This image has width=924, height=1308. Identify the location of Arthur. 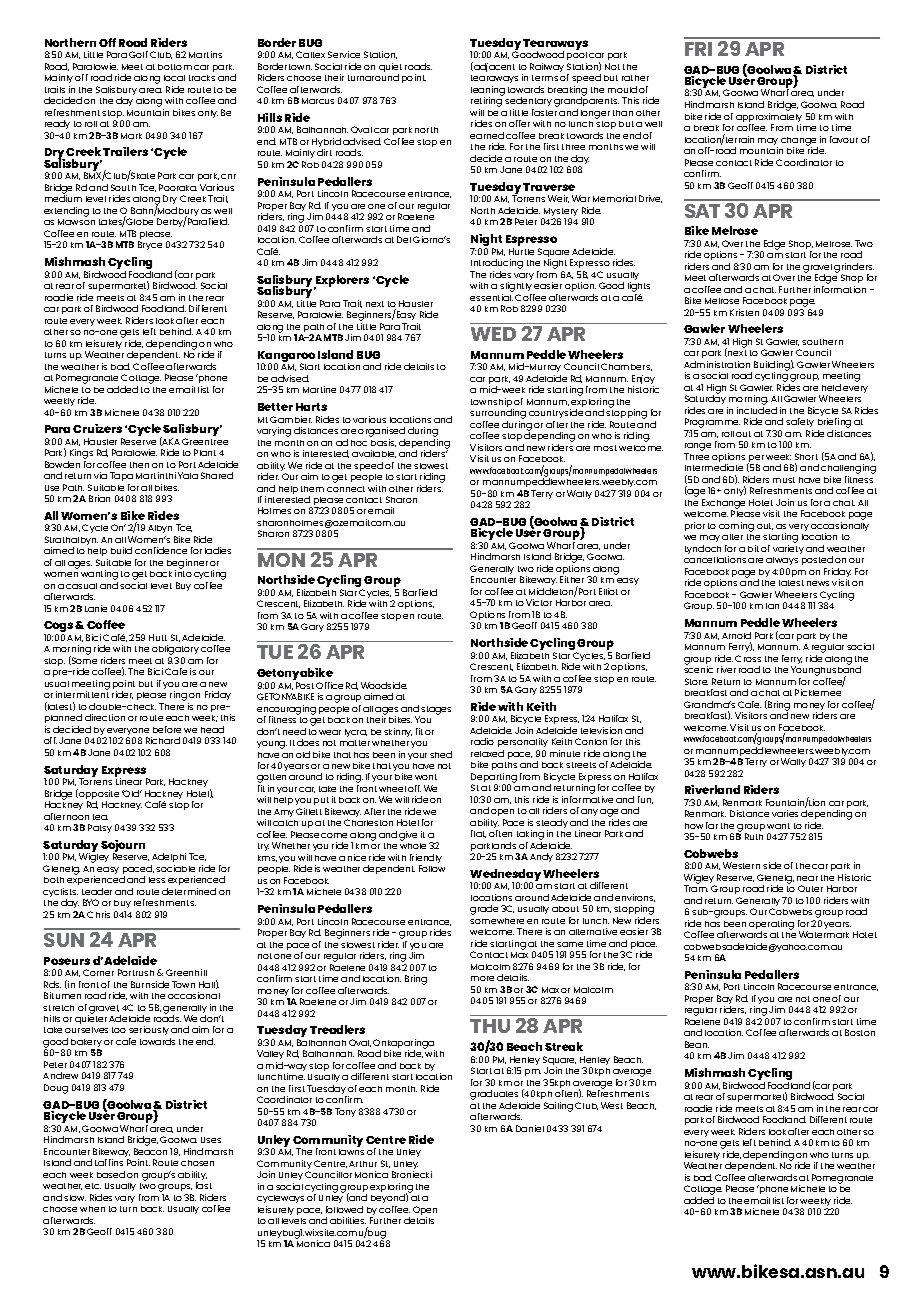
(363, 1164).
